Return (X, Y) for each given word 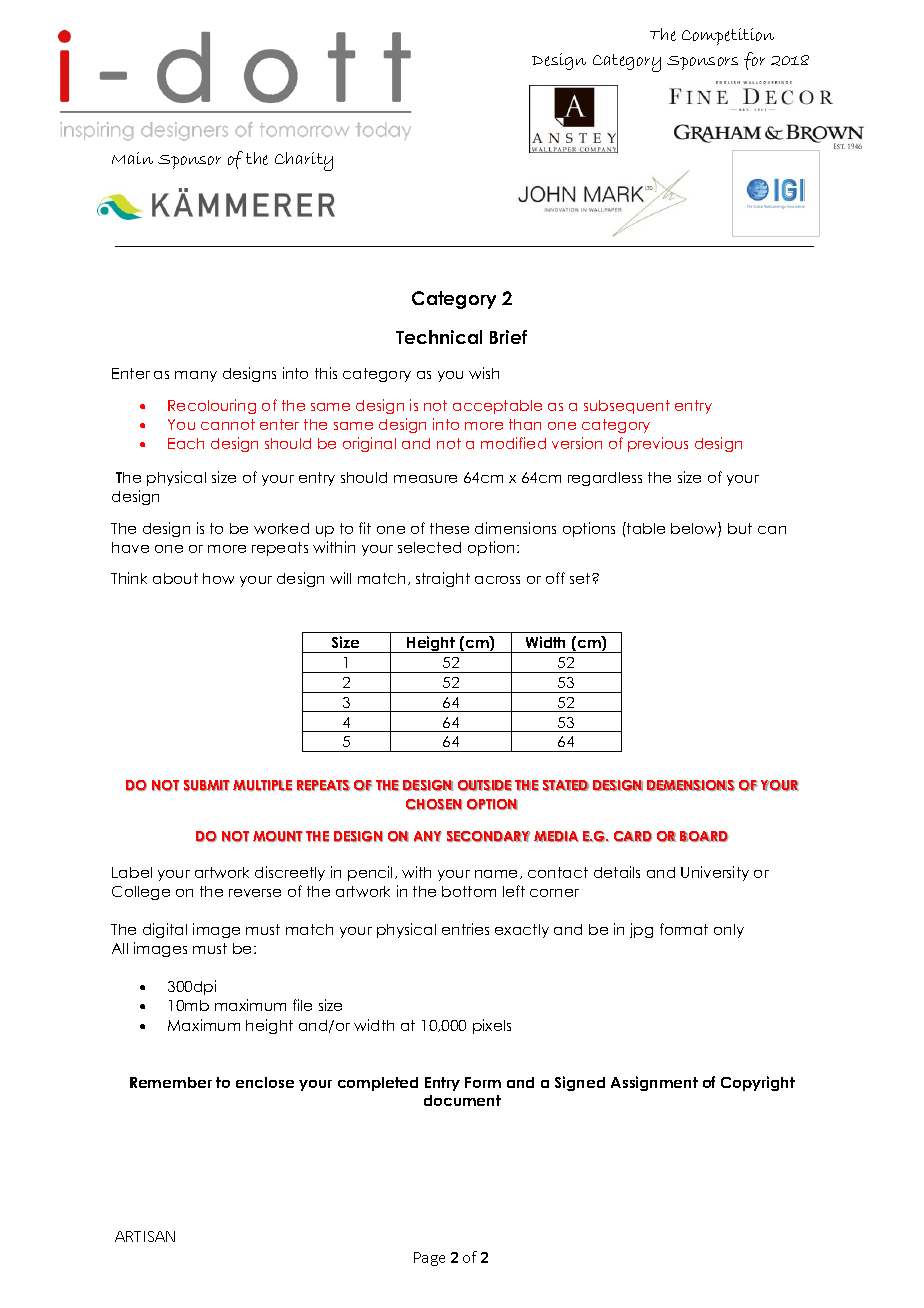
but (740, 528)
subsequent (627, 407)
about (175, 578)
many (196, 376)
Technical (439, 337)
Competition (728, 36)
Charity (304, 161)
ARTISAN (145, 1236)
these (449, 528)
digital (165, 930)
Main (132, 158)
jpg (641, 930)
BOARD (704, 836)
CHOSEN (434, 804)
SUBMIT (207, 785)
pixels (492, 1026)
